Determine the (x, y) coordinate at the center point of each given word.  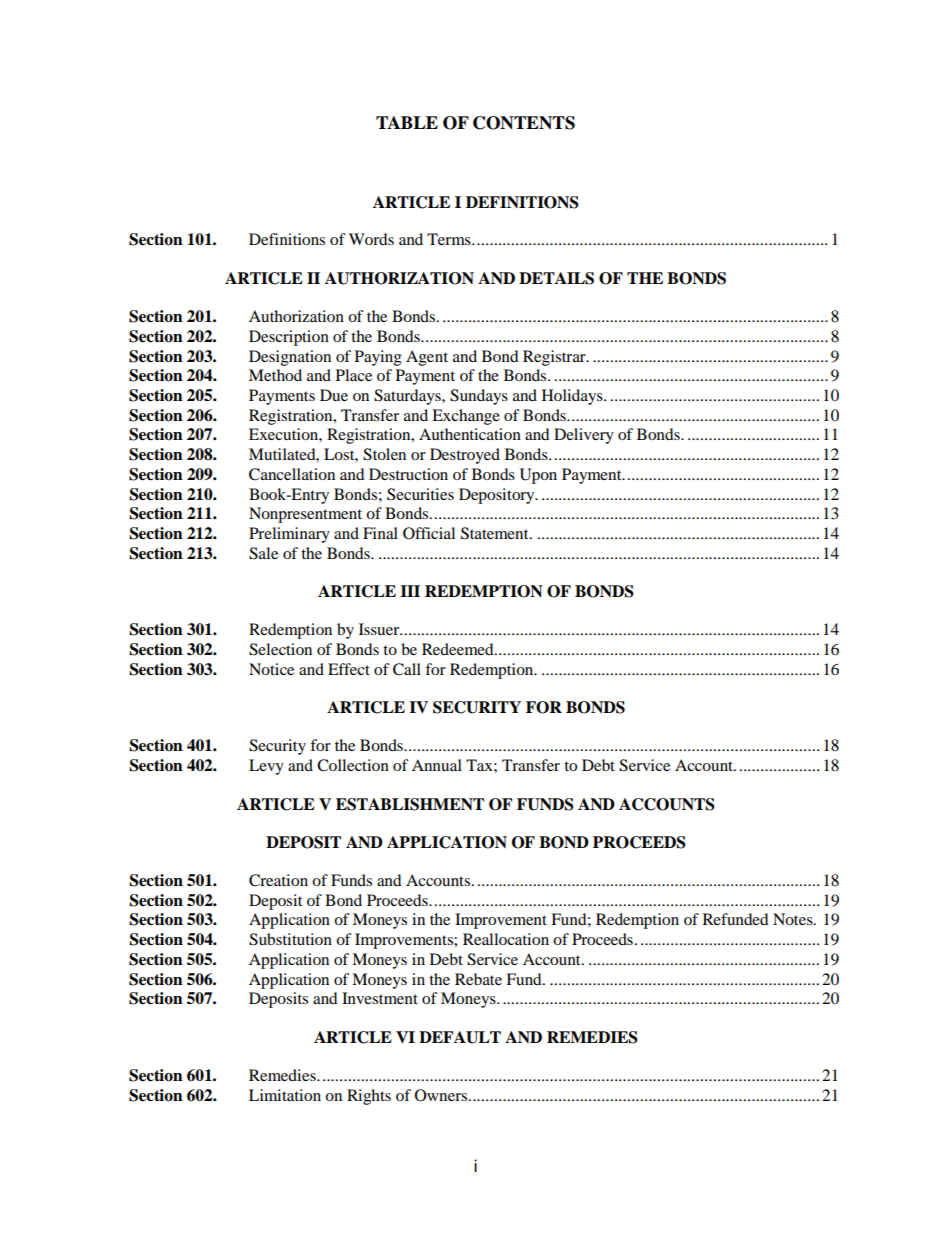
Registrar (555, 358)
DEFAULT (460, 1037)
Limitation (285, 1095)
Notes (794, 919)
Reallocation (506, 939)
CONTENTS (524, 123)
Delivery (584, 436)
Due (334, 395)
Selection (280, 649)
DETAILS (556, 278)
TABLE (407, 122)
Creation (278, 880)
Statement (496, 533)
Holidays (573, 397)
